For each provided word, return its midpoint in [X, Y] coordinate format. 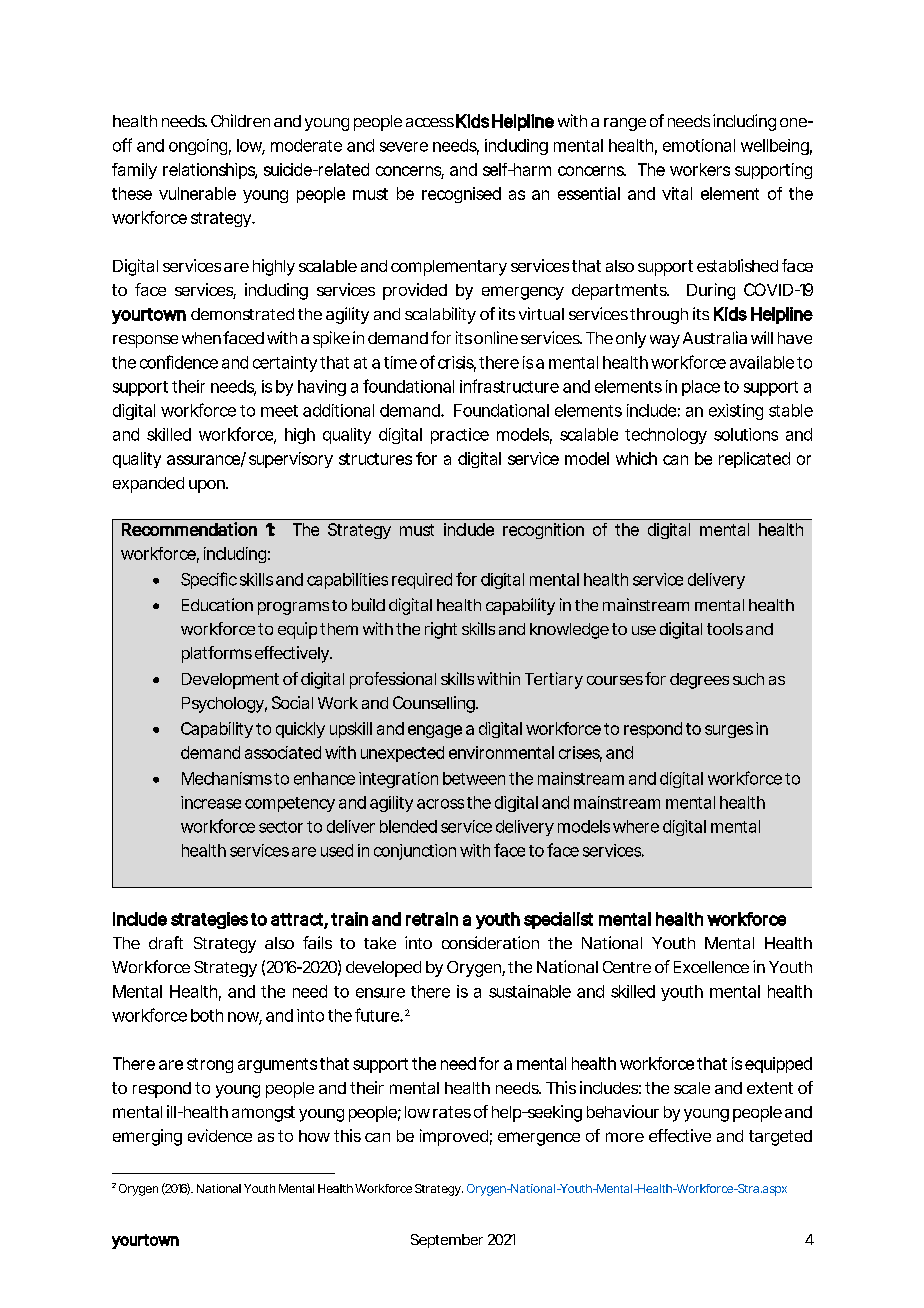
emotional [699, 145]
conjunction [415, 852]
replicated [754, 460]
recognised [461, 195]
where [636, 826]
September [447, 1241]
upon [208, 486]
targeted [780, 1138]
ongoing [198, 147]
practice [460, 436]
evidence [220, 1135]
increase [211, 802]
